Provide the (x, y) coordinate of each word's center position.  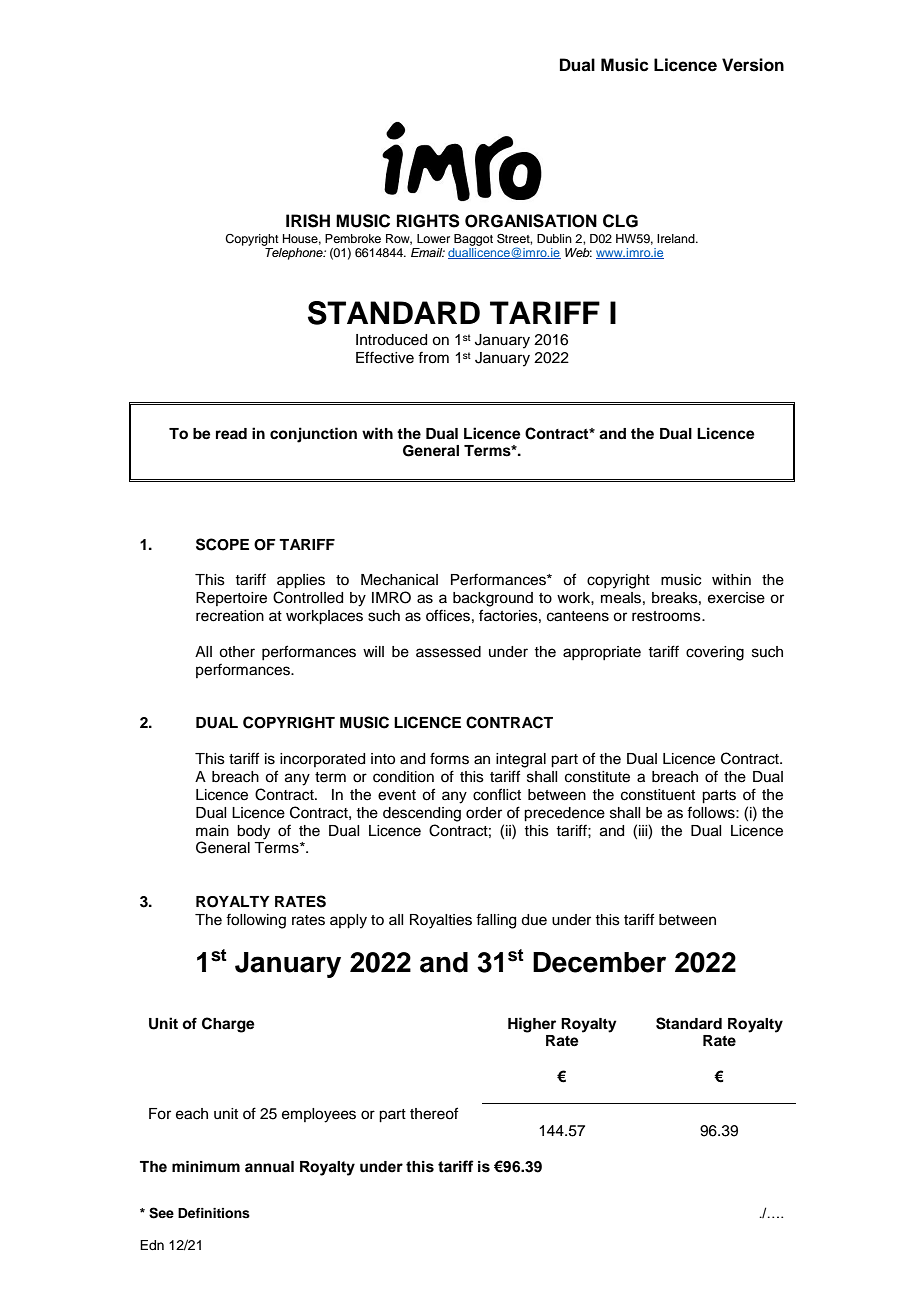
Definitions (214, 1213)
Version (753, 65)
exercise (736, 598)
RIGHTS (428, 221)
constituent (658, 795)
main (212, 830)
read (231, 434)
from (433, 357)
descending (422, 814)
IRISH (308, 221)
